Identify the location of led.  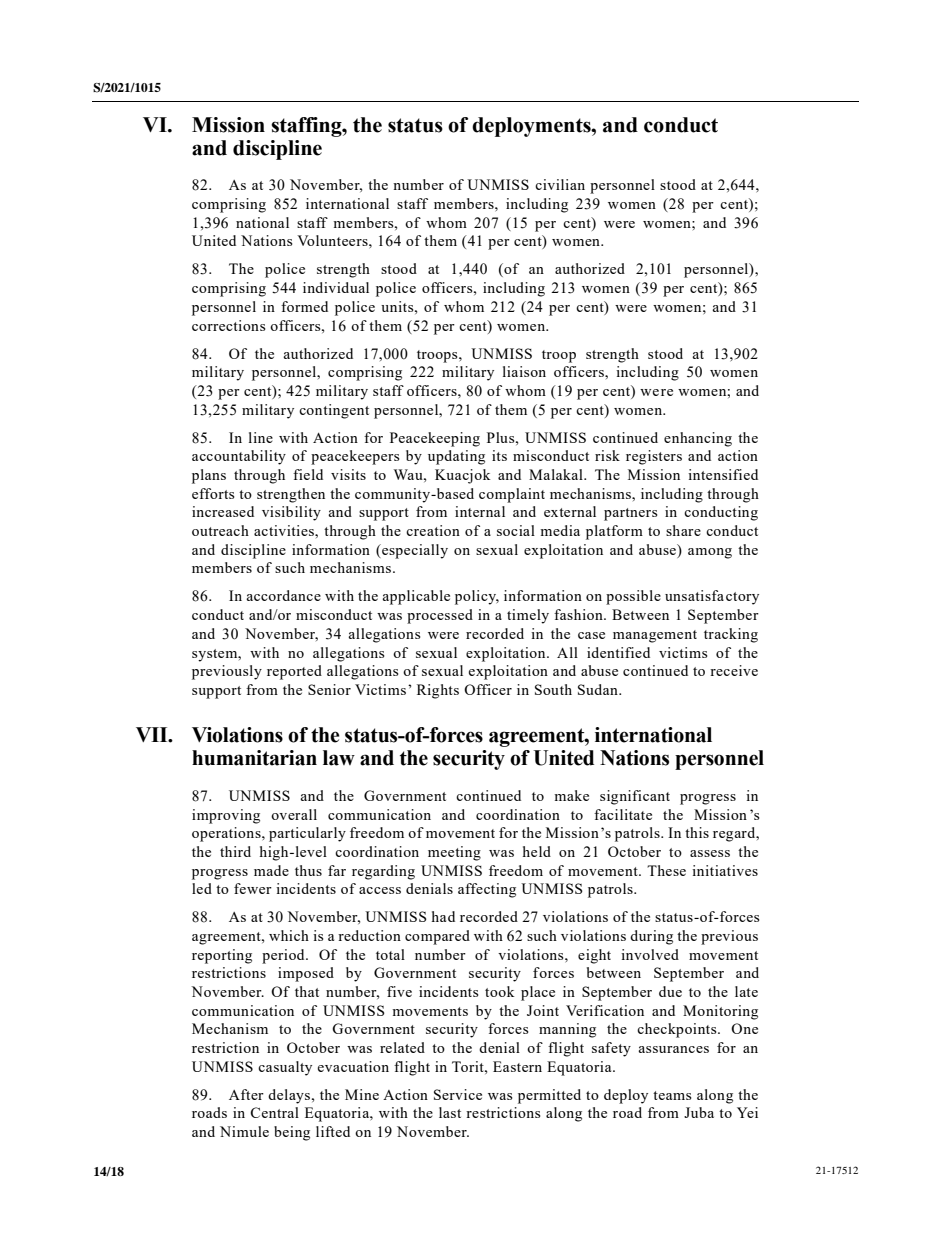
(202, 888).
